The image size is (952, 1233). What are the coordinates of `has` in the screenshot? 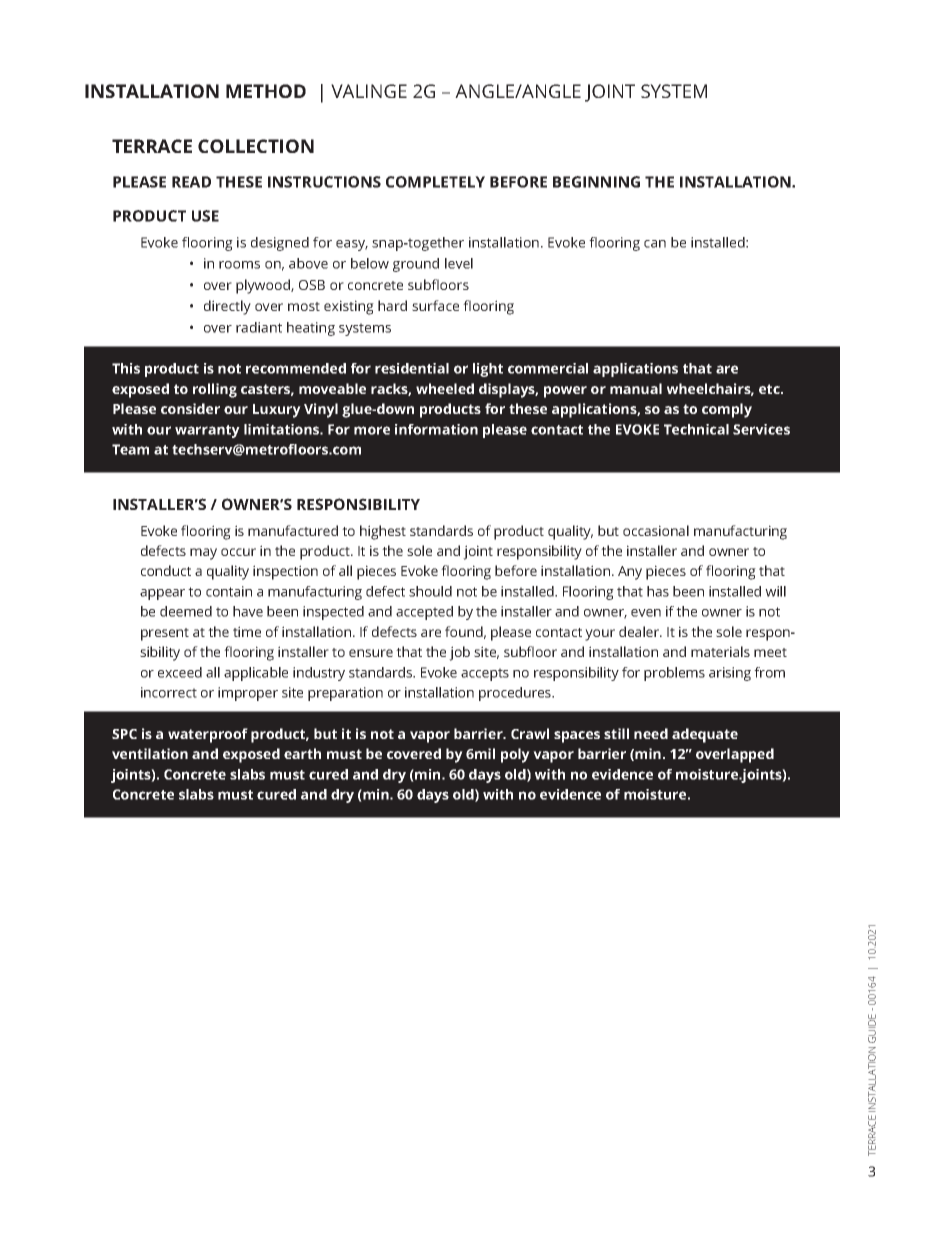 It's located at (658, 591).
